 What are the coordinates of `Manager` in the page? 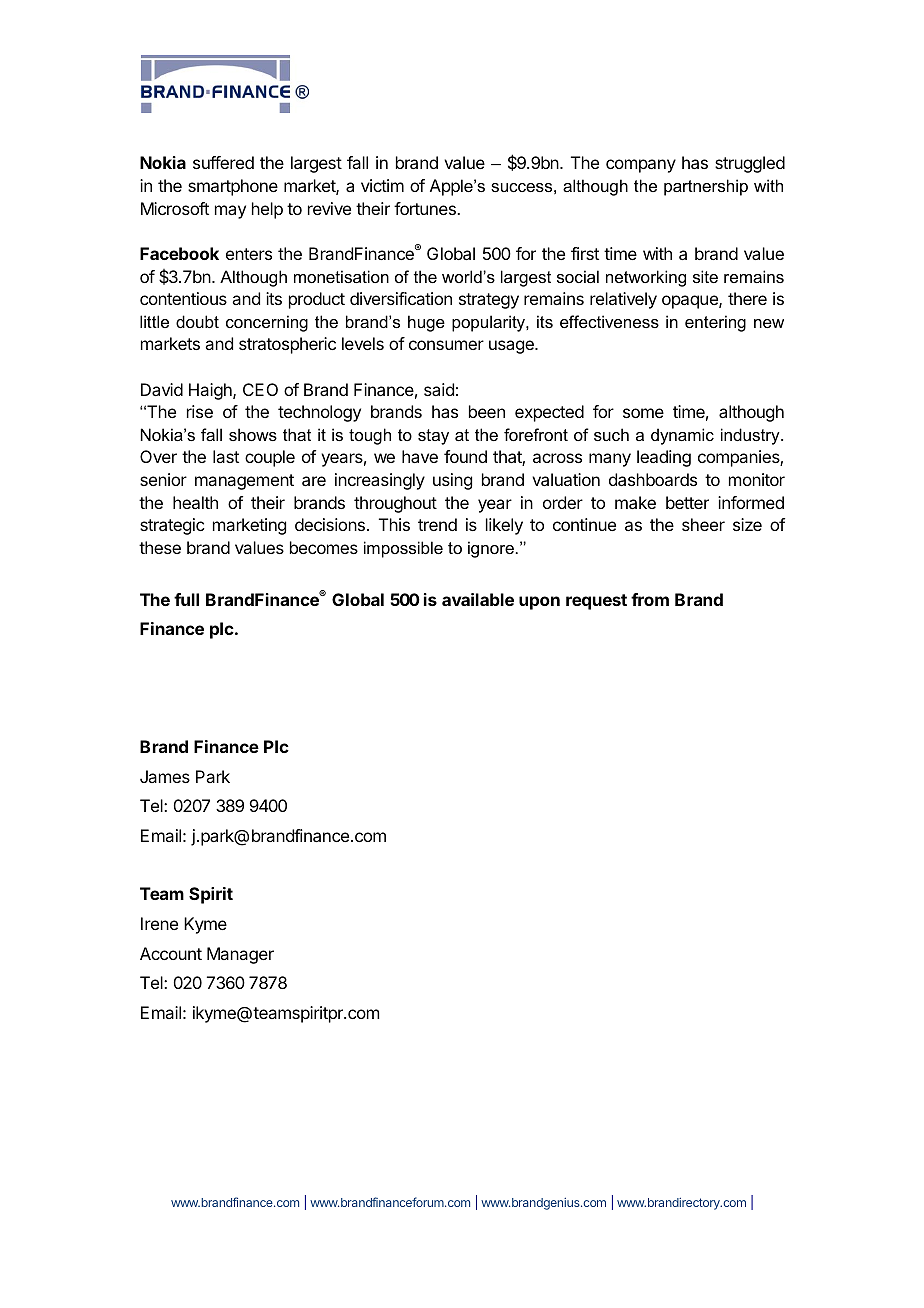 It's located at (240, 955).
